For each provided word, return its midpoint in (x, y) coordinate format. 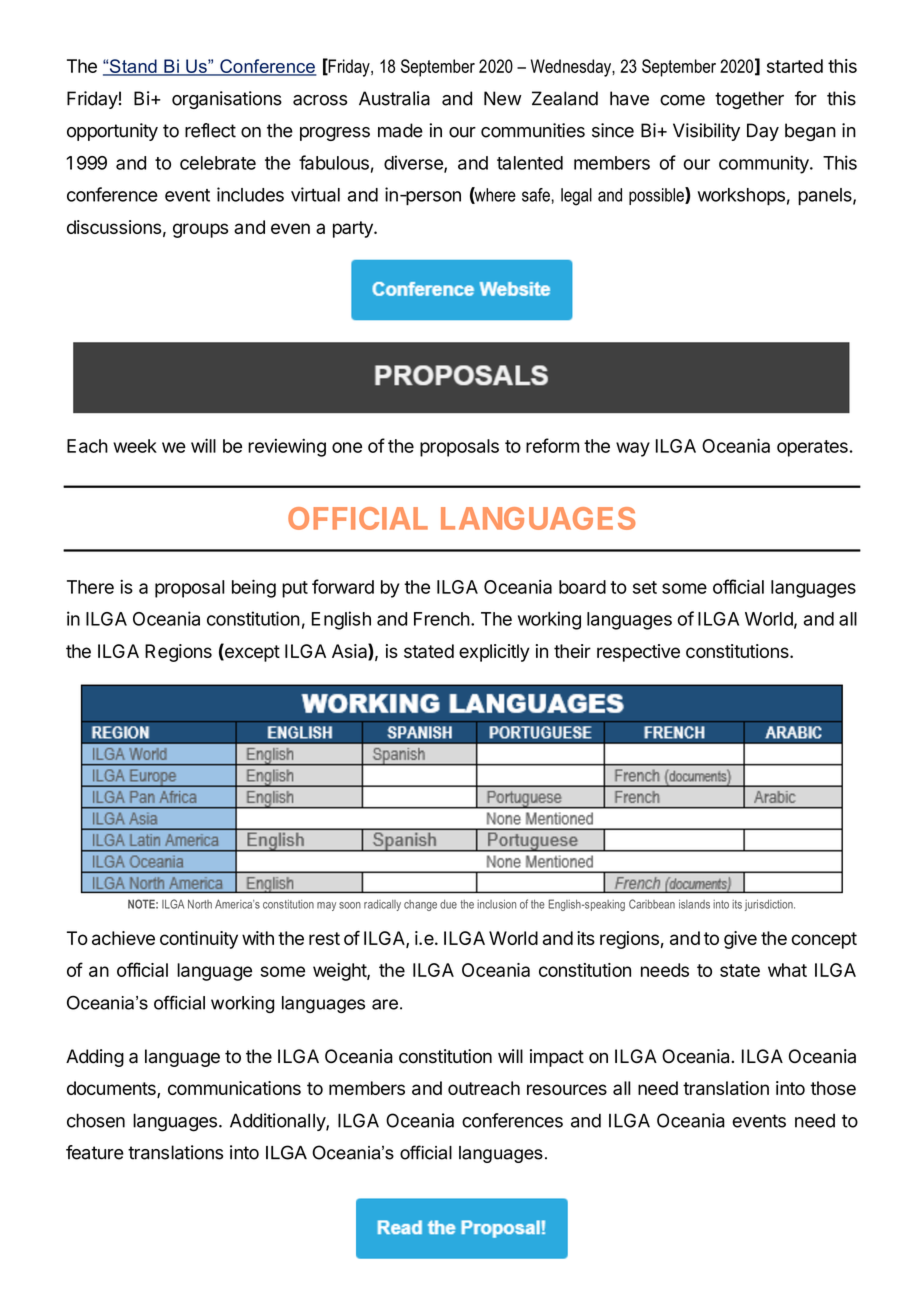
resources (567, 1089)
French (442, 619)
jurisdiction (770, 905)
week (135, 446)
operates (812, 448)
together (749, 100)
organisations (227, 100)
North (200, 904)
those (833, 1088)
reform (552, 445)
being (254, 588)
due (448, 904)
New (502, 98)
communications (234, 1088)
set (645, 587)
